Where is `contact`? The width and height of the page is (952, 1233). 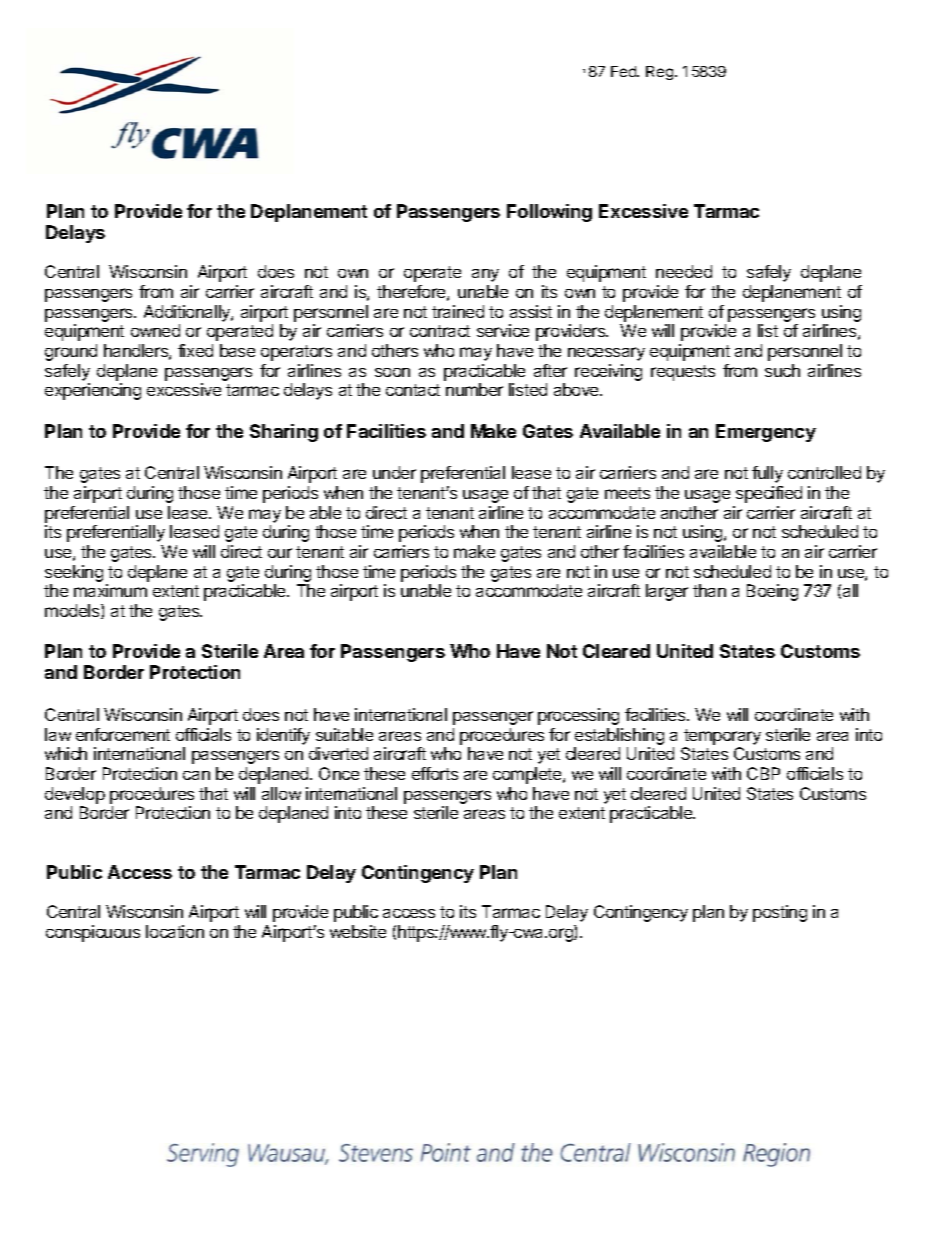
contact is located at coordinates (413, 390).
